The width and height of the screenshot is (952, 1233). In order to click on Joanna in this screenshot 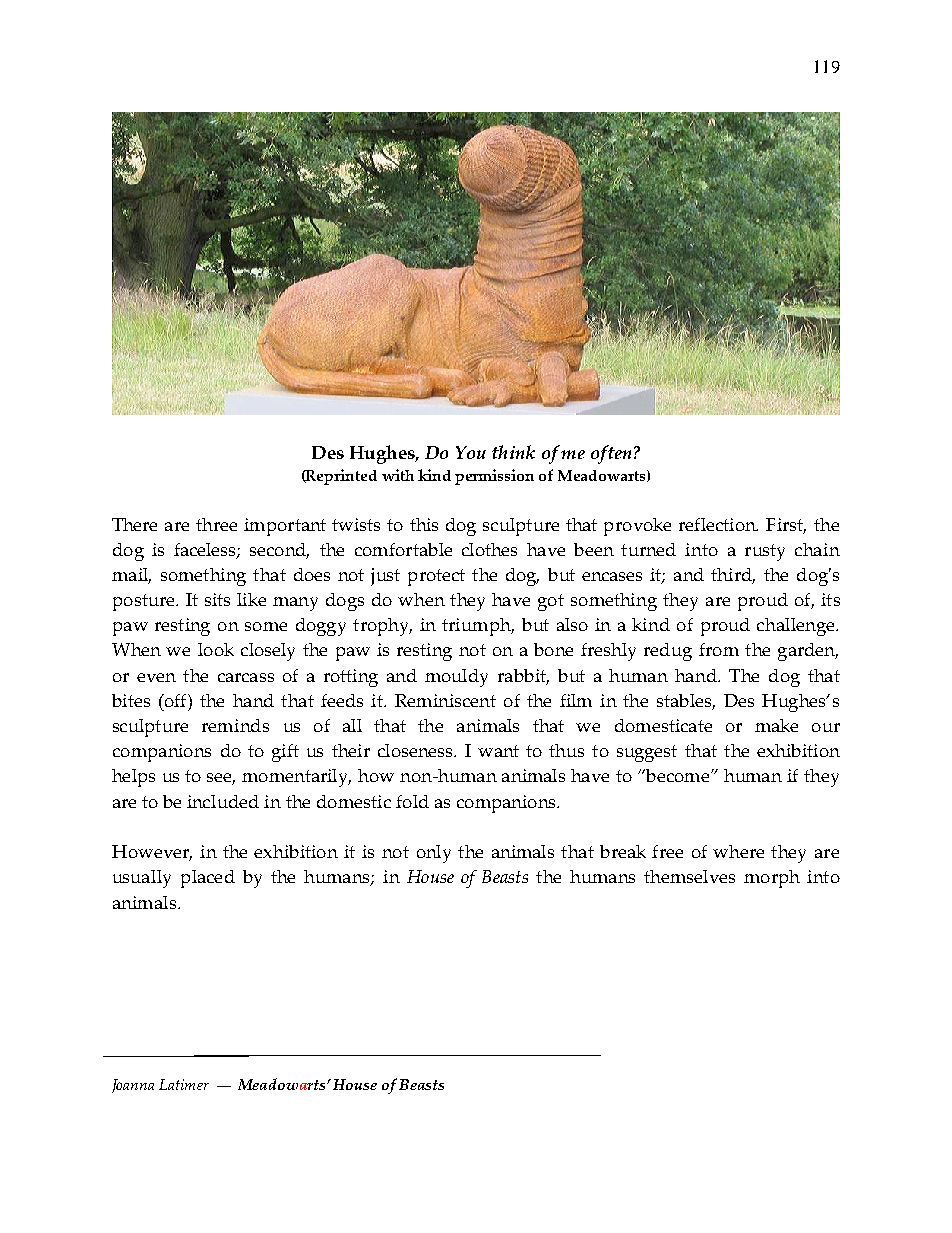, I will do `click(133, 1086)`.
